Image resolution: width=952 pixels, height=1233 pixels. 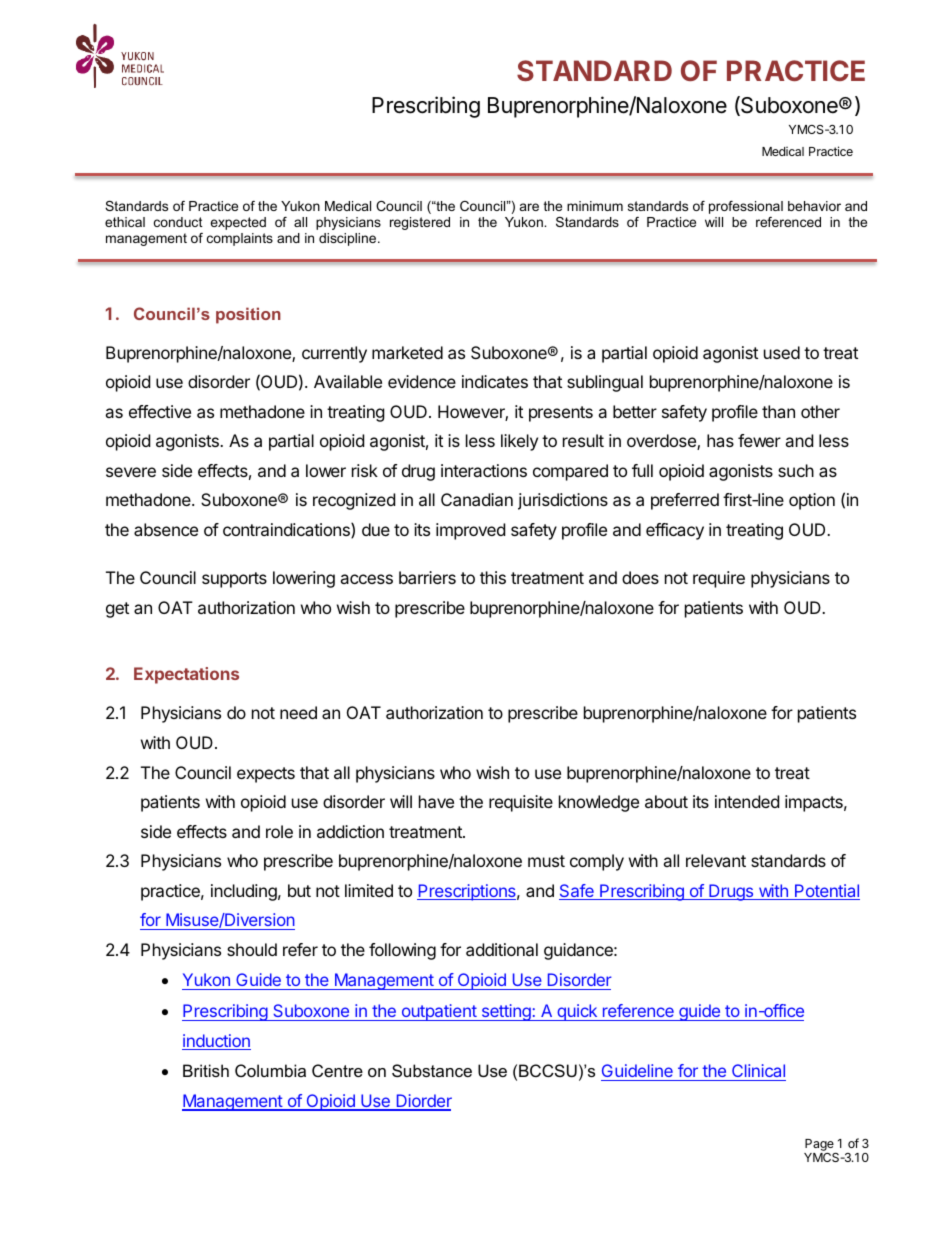 What do you see at coordinates (719, 579) in the image?
I see `require` at bounding box center [719, 579].
